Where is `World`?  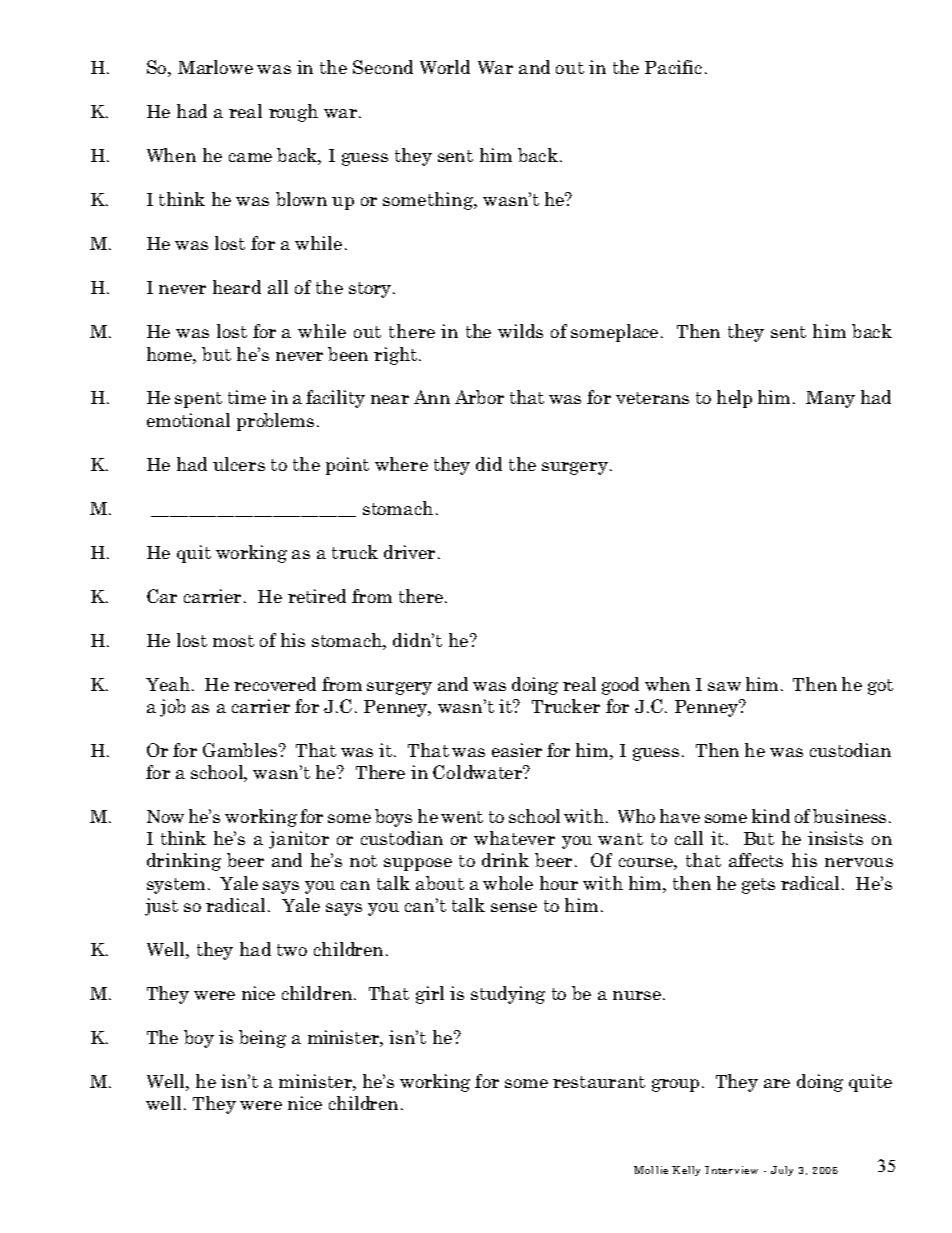 World is located at coordinates (445, 67).
